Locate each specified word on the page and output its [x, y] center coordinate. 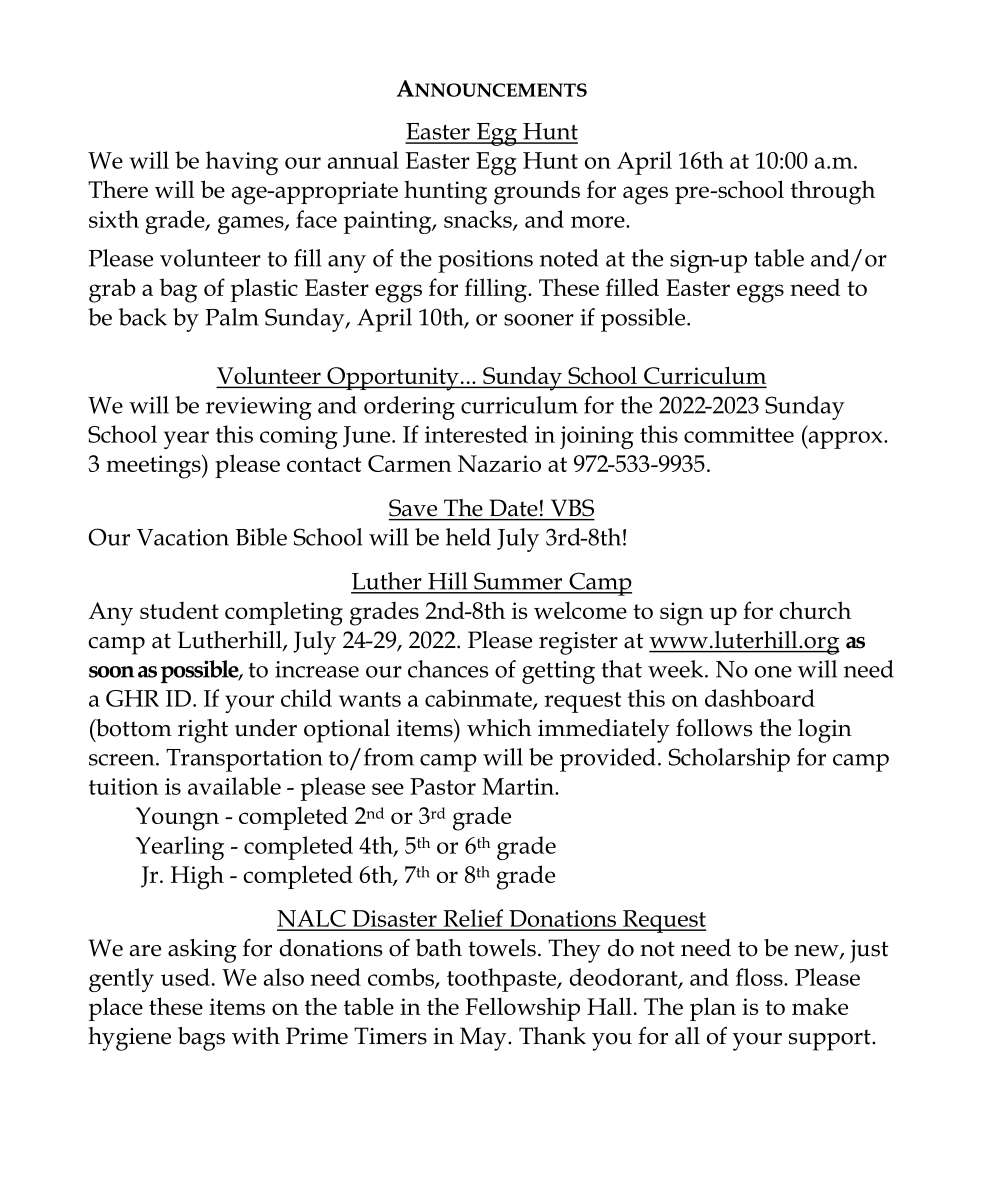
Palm [232, 317]
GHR [132, 698]
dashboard [760, 698]
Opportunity [393, 379]
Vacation [183, 537]
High [197, 877]
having [242, 163]
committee [739, 434]
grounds [537, 192]
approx [845, 440]
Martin [519, 786]
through [833, 192]
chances [448, 669]
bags [201, 1039]
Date [514, 507]
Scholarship [729, 760]
